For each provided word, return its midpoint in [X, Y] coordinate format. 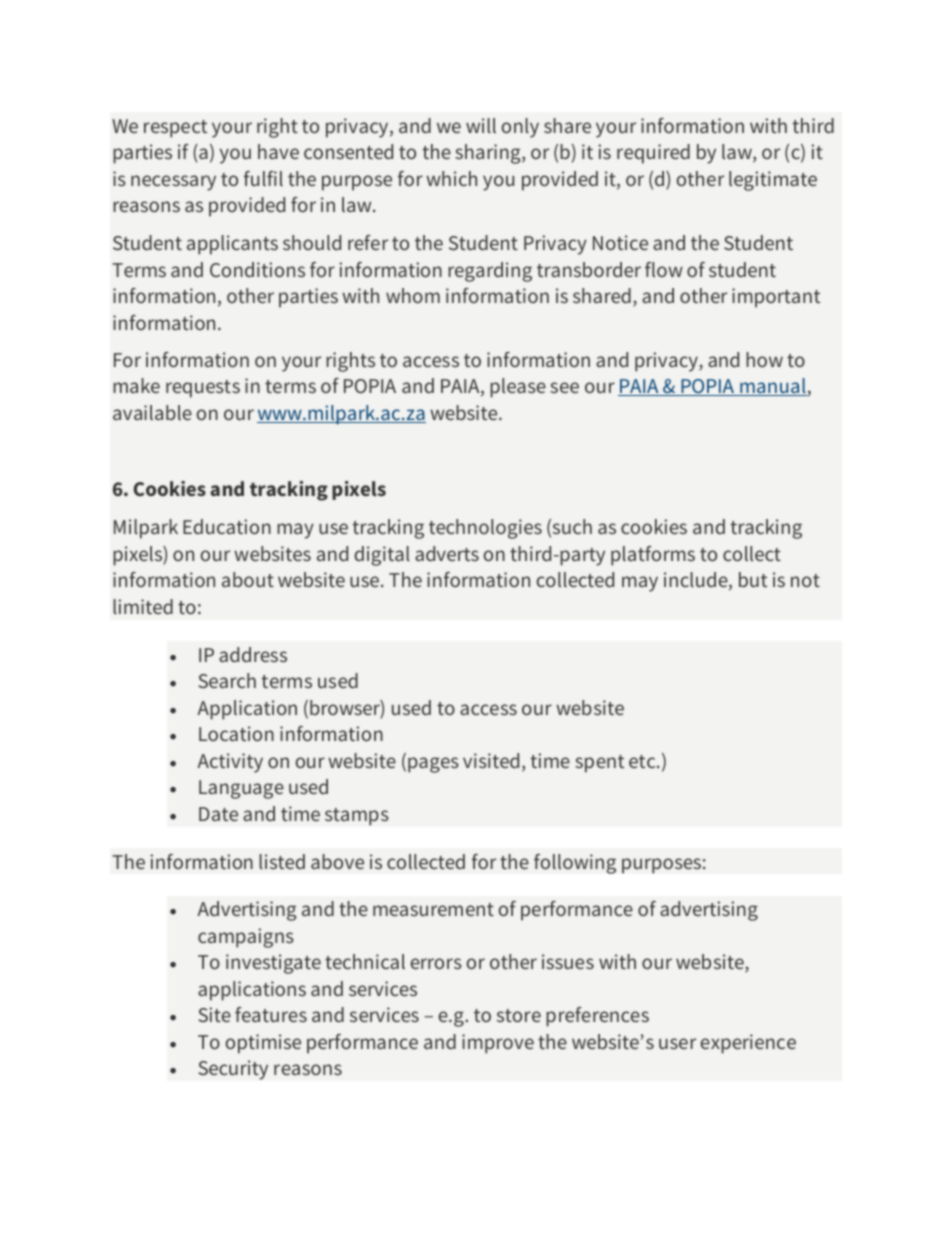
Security [233, 1070]
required [653, 154]
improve [498, 1044]
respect [175, 129]
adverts [447, 553]
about [248, 579]
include [697, 581]
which [451, 178]
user [677, 1043]
